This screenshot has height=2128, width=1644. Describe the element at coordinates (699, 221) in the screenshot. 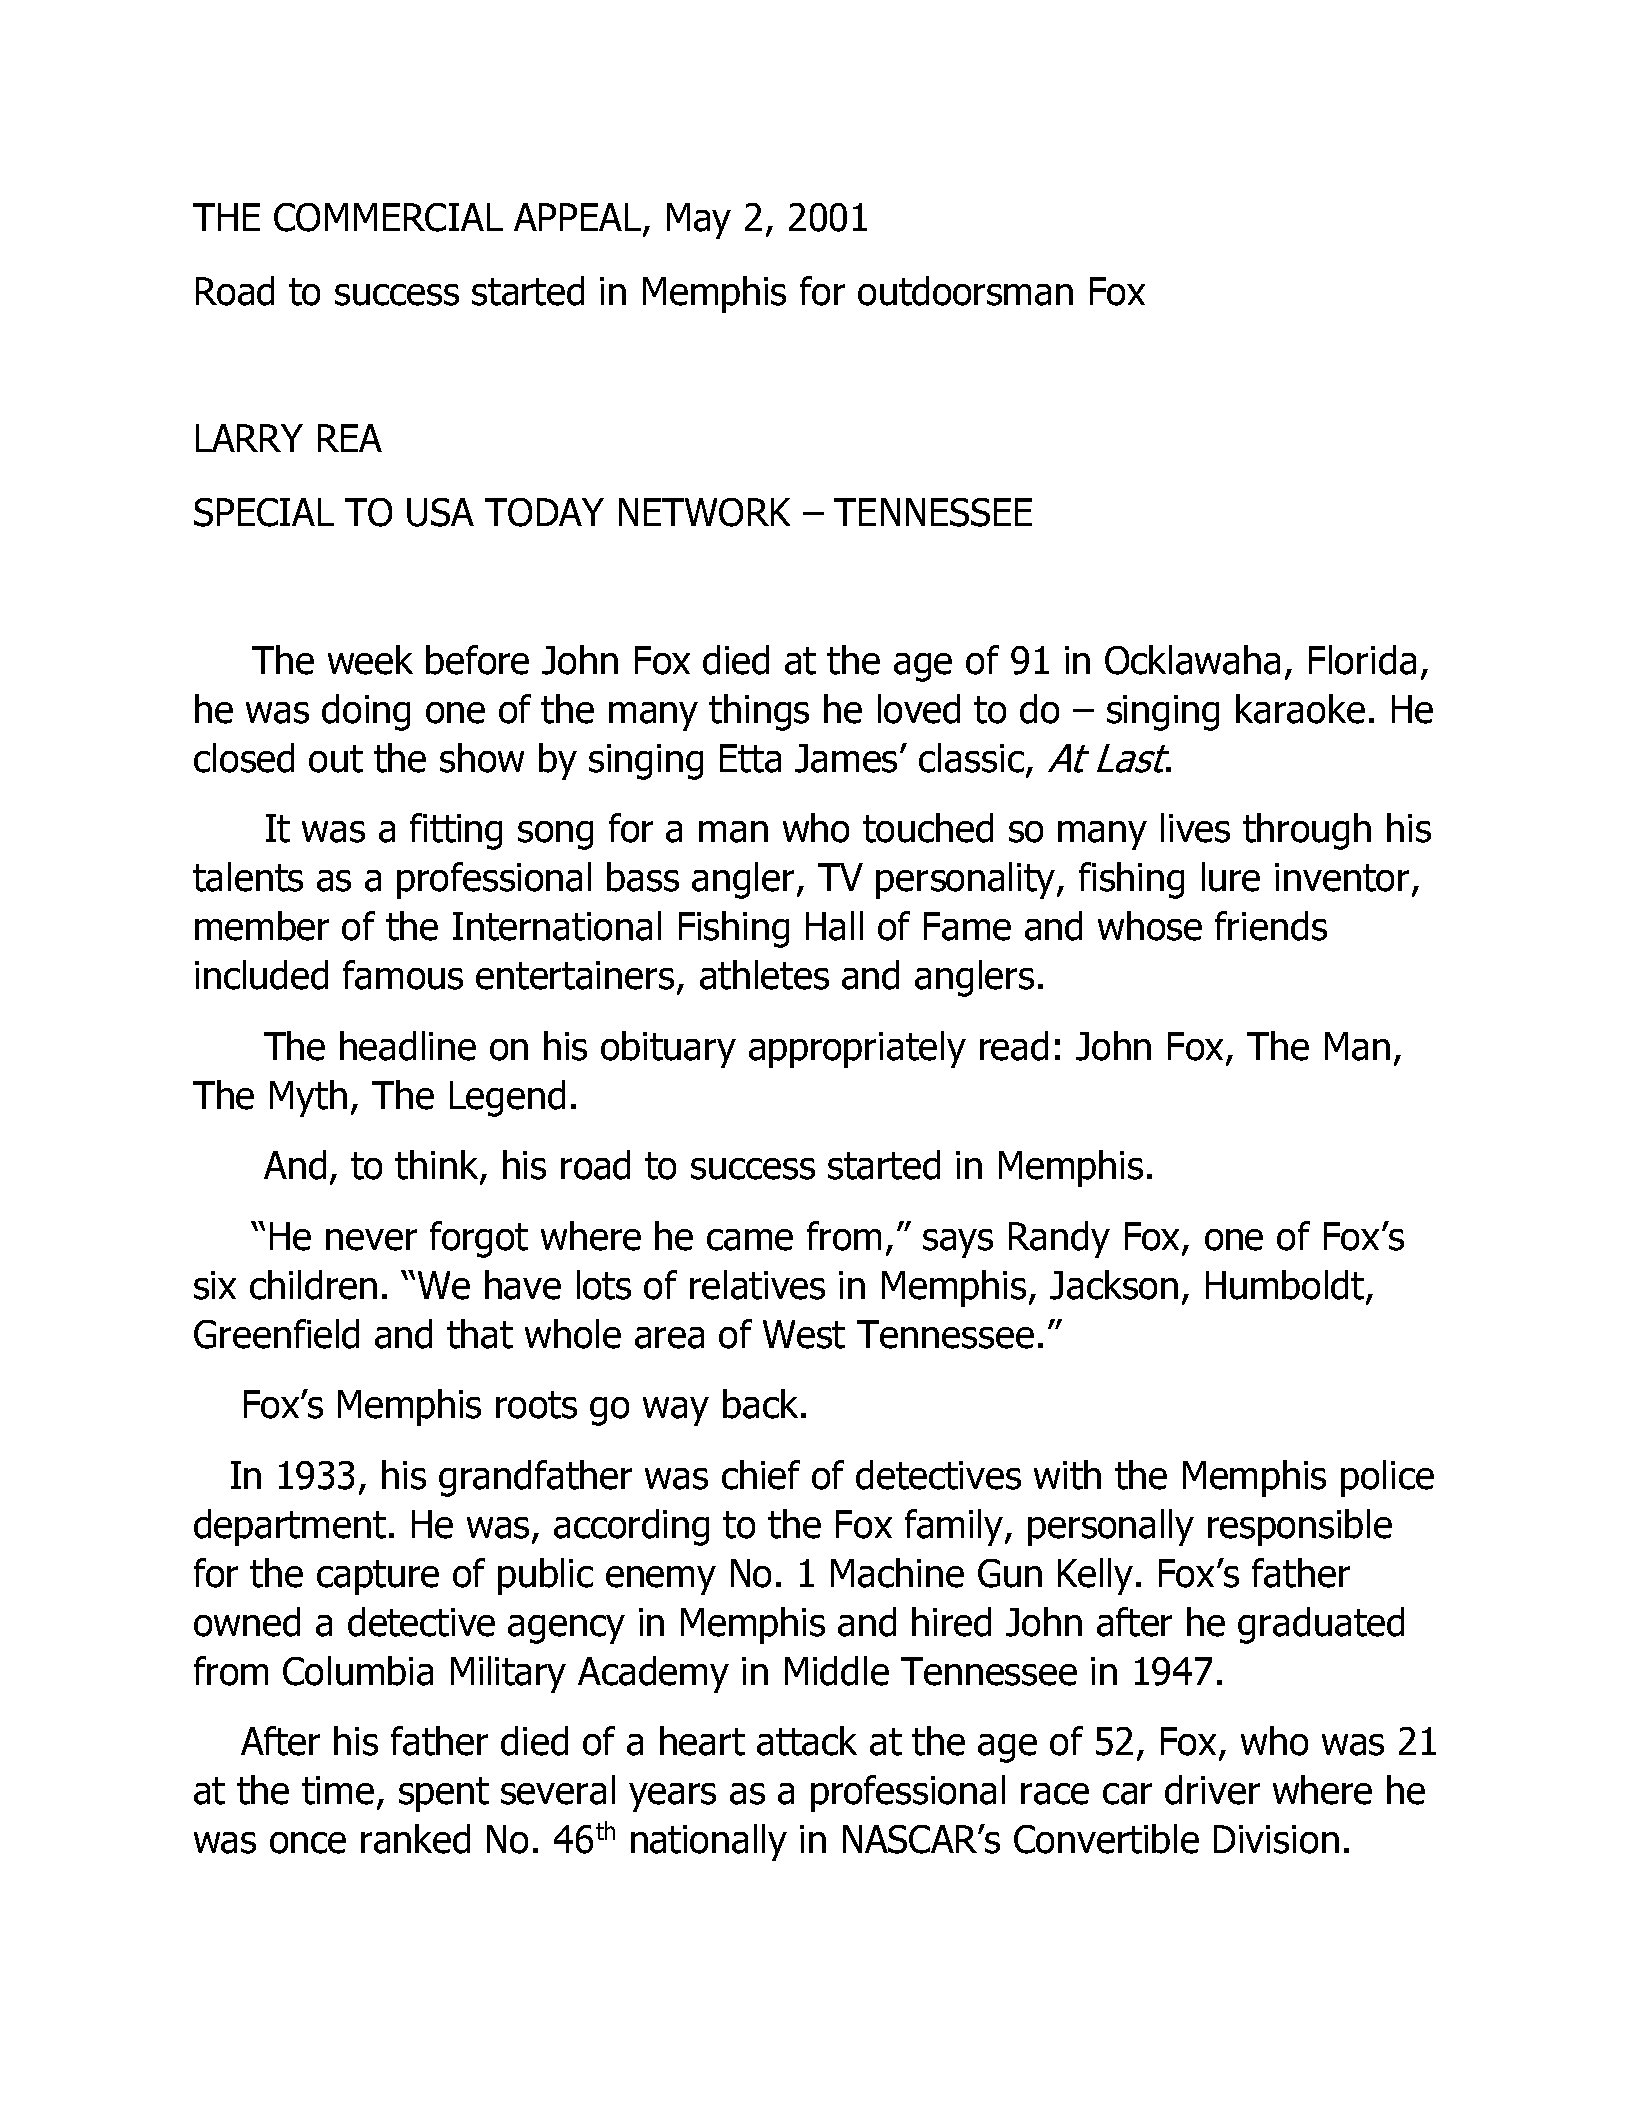

I see `May` at that location.
